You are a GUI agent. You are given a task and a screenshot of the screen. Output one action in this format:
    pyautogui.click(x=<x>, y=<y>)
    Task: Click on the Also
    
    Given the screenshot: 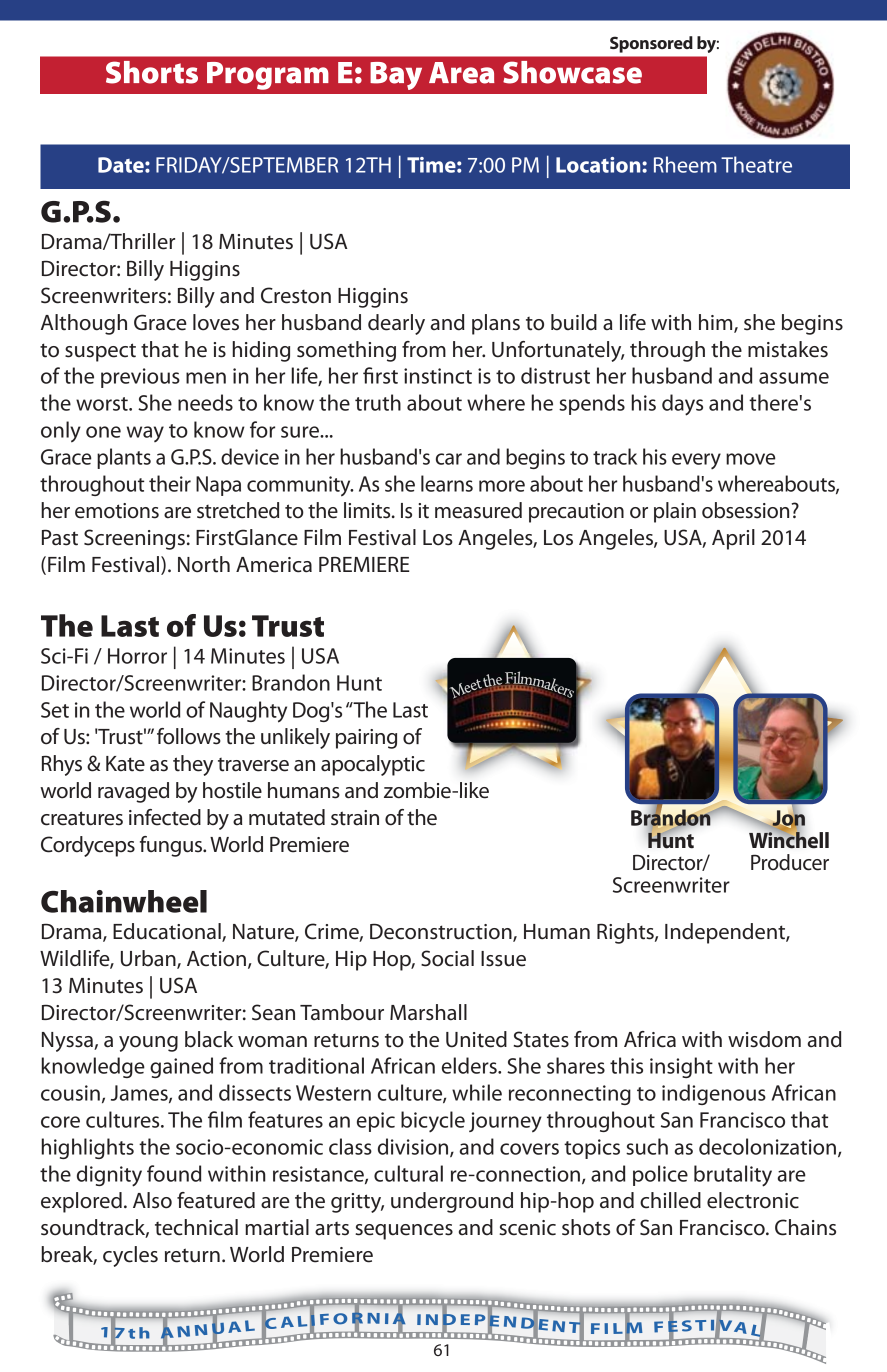 What is the action you would take?
    pyautogui.click(x=152, y=1200)
